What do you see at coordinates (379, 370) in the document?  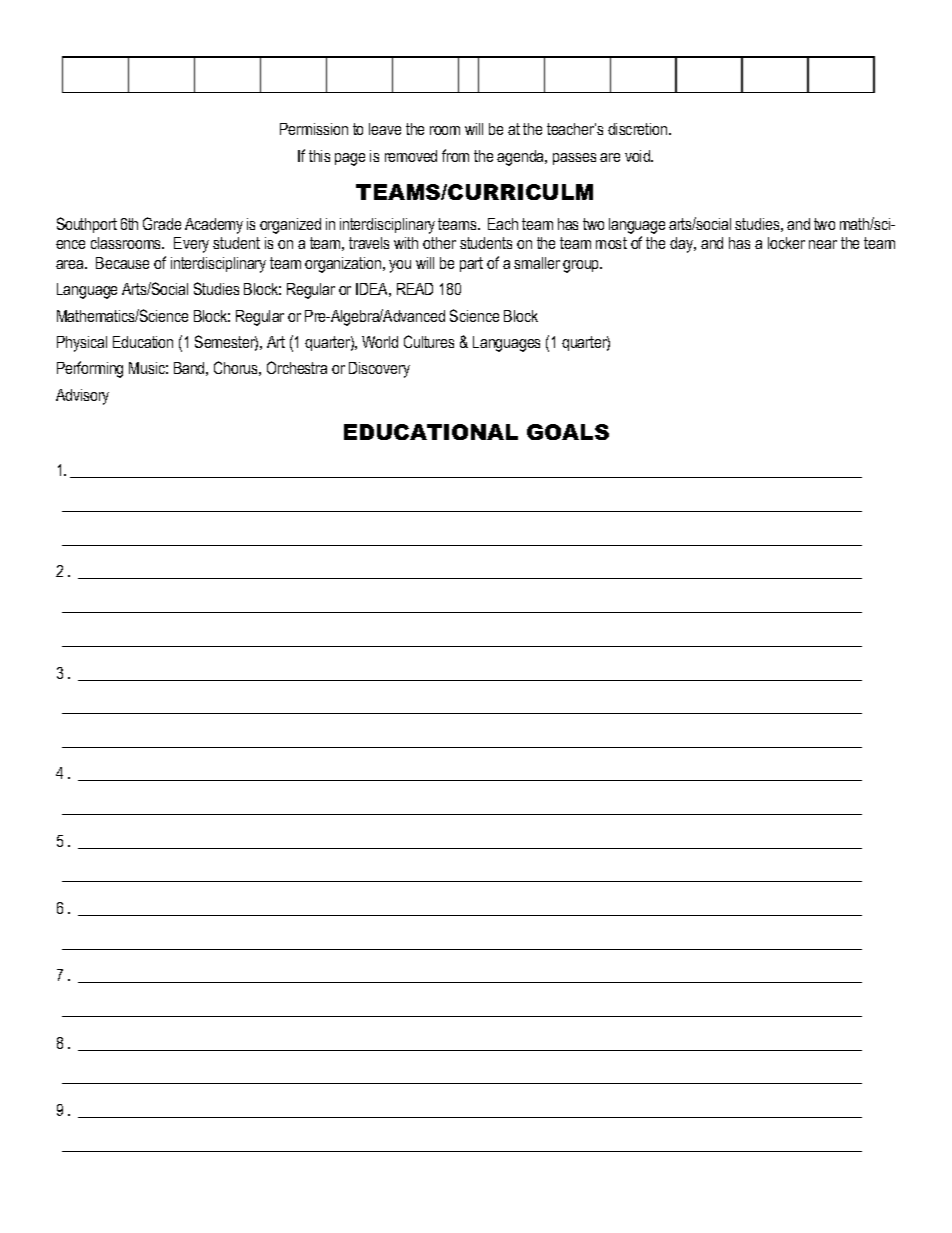 I see `Discovery` at bounding box center [379, 370].
